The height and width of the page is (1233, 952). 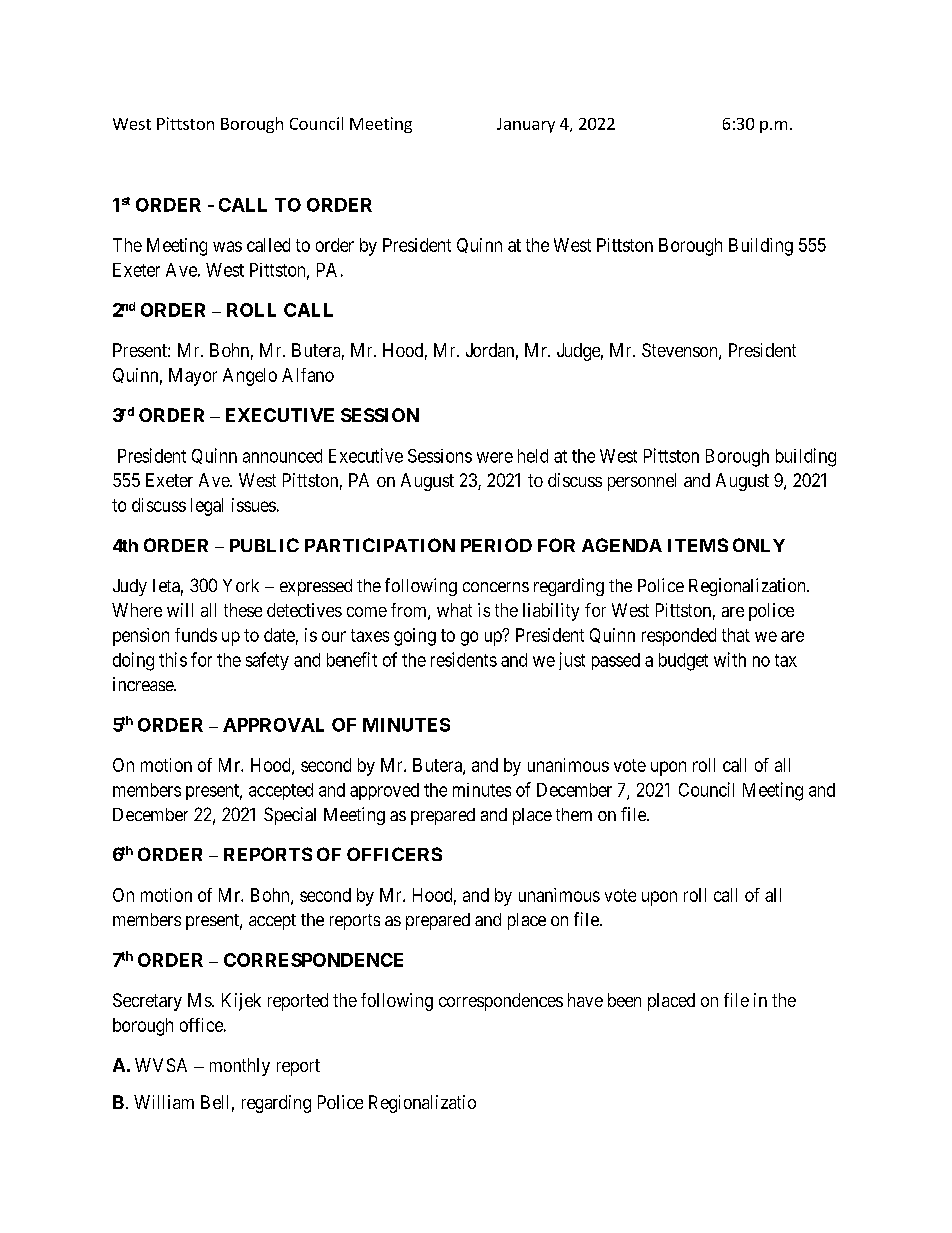 What do you see at coordinates (290, 816) in the page?
I see `Special` at bounding box center [290, 816].
